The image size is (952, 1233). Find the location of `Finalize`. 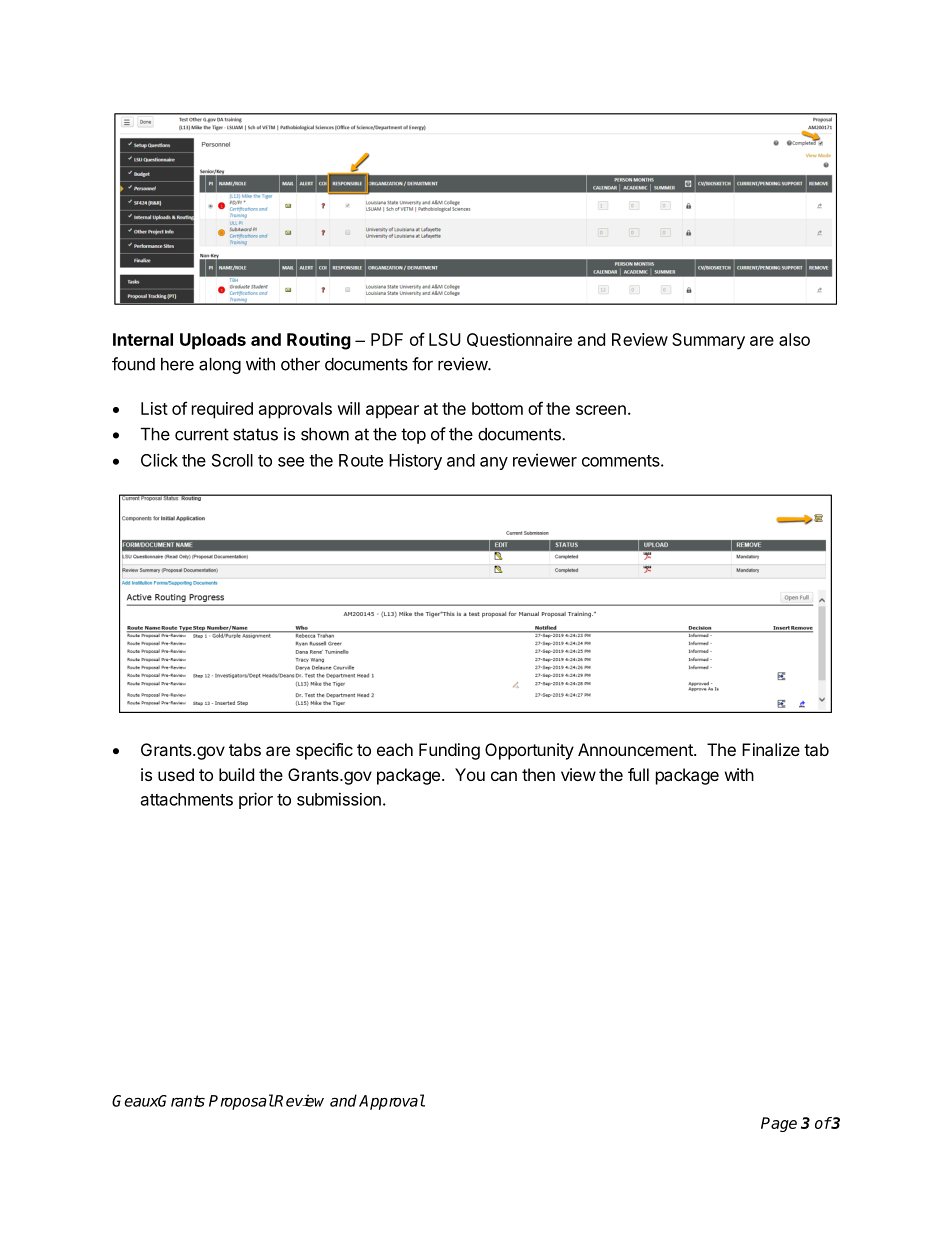

Finalize is located at coordinates (771, 749).
